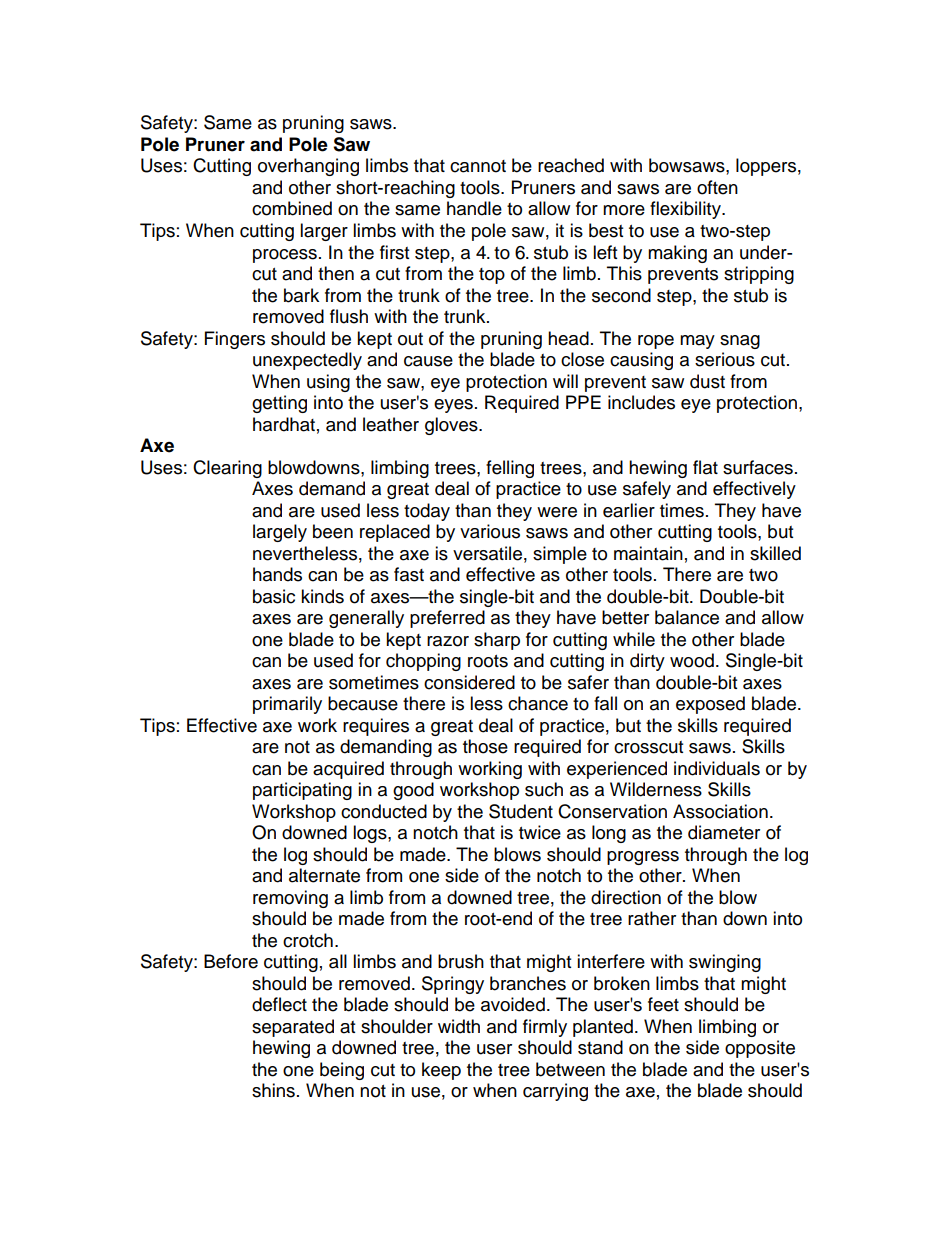 The height and width of the image is (1233, 952). I want to click on often, so click(717, 187).
